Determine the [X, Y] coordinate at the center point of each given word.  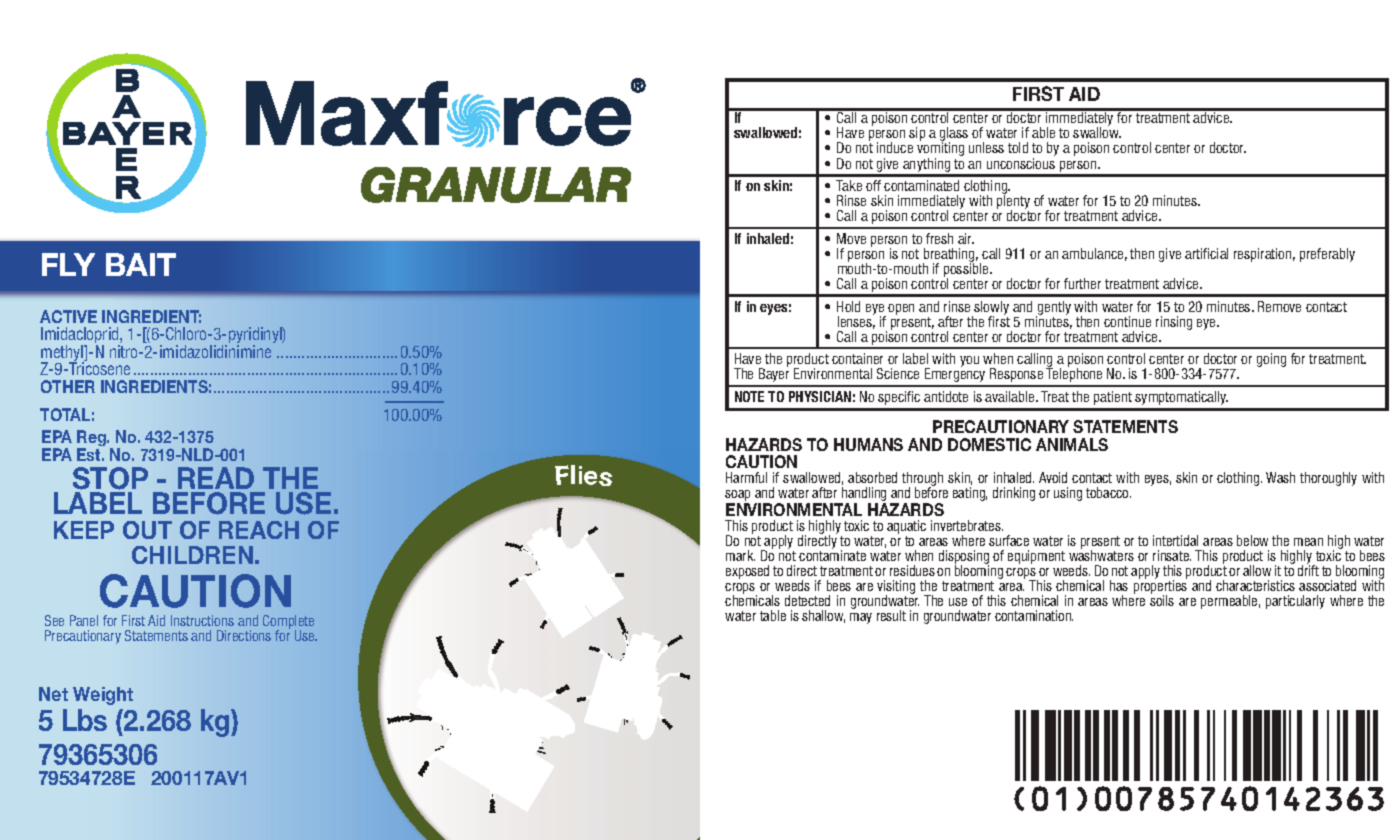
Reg [92, 440]
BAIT [141, 264]
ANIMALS [1072, 444]
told [1018, 147]
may [861, 618]
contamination [1034, 615]
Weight [103, 696]
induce [895, 147]
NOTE [749, 396]
